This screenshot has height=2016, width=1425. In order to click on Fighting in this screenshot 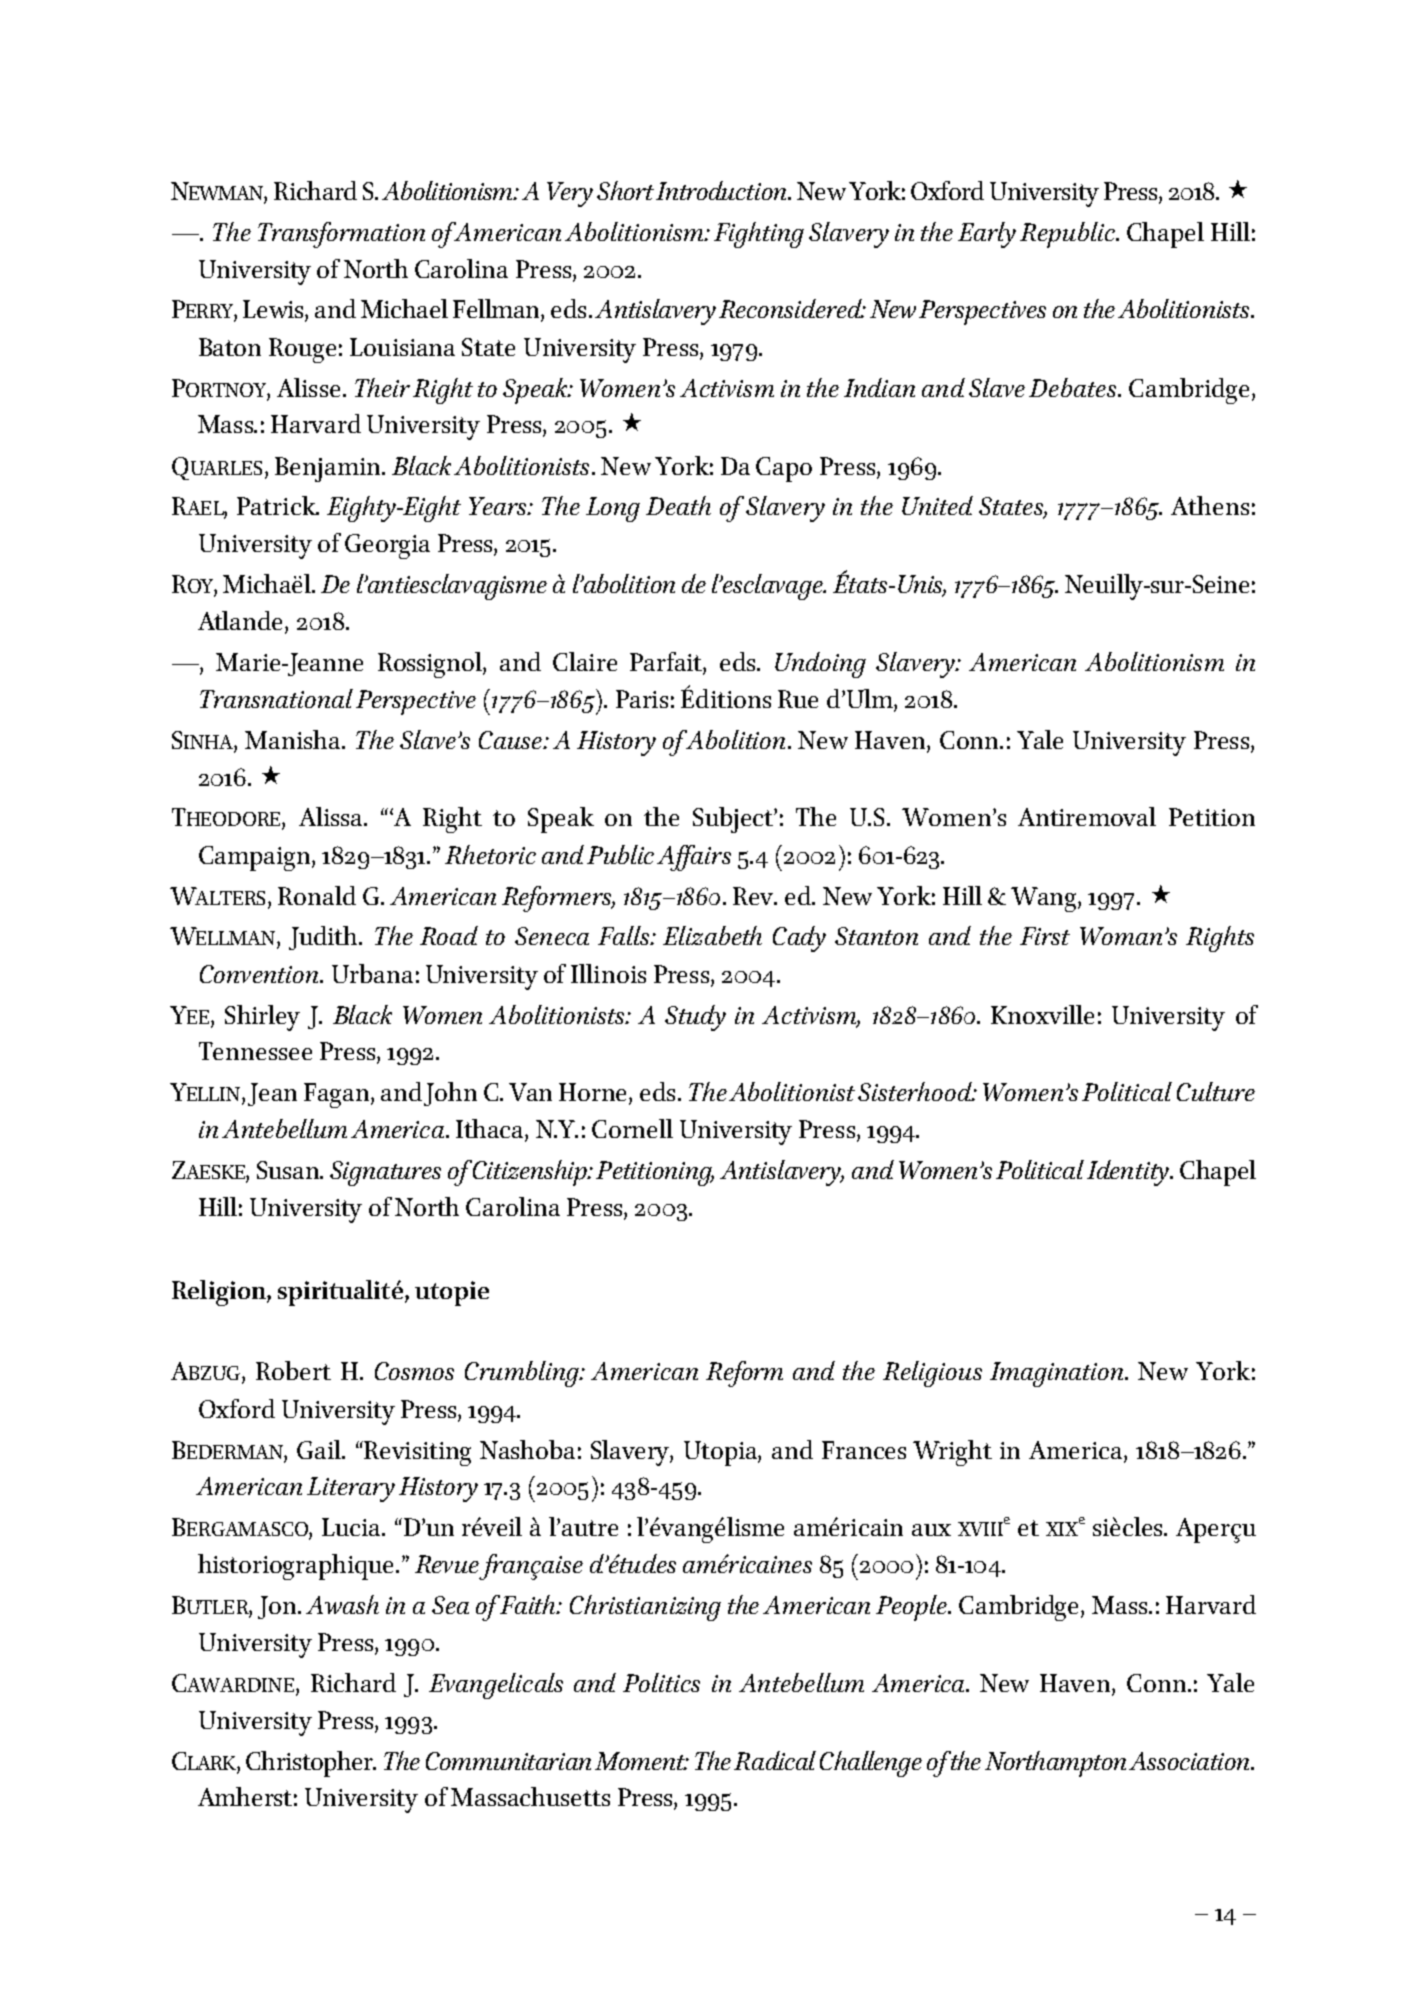, I will do `click(759, 235)`.
